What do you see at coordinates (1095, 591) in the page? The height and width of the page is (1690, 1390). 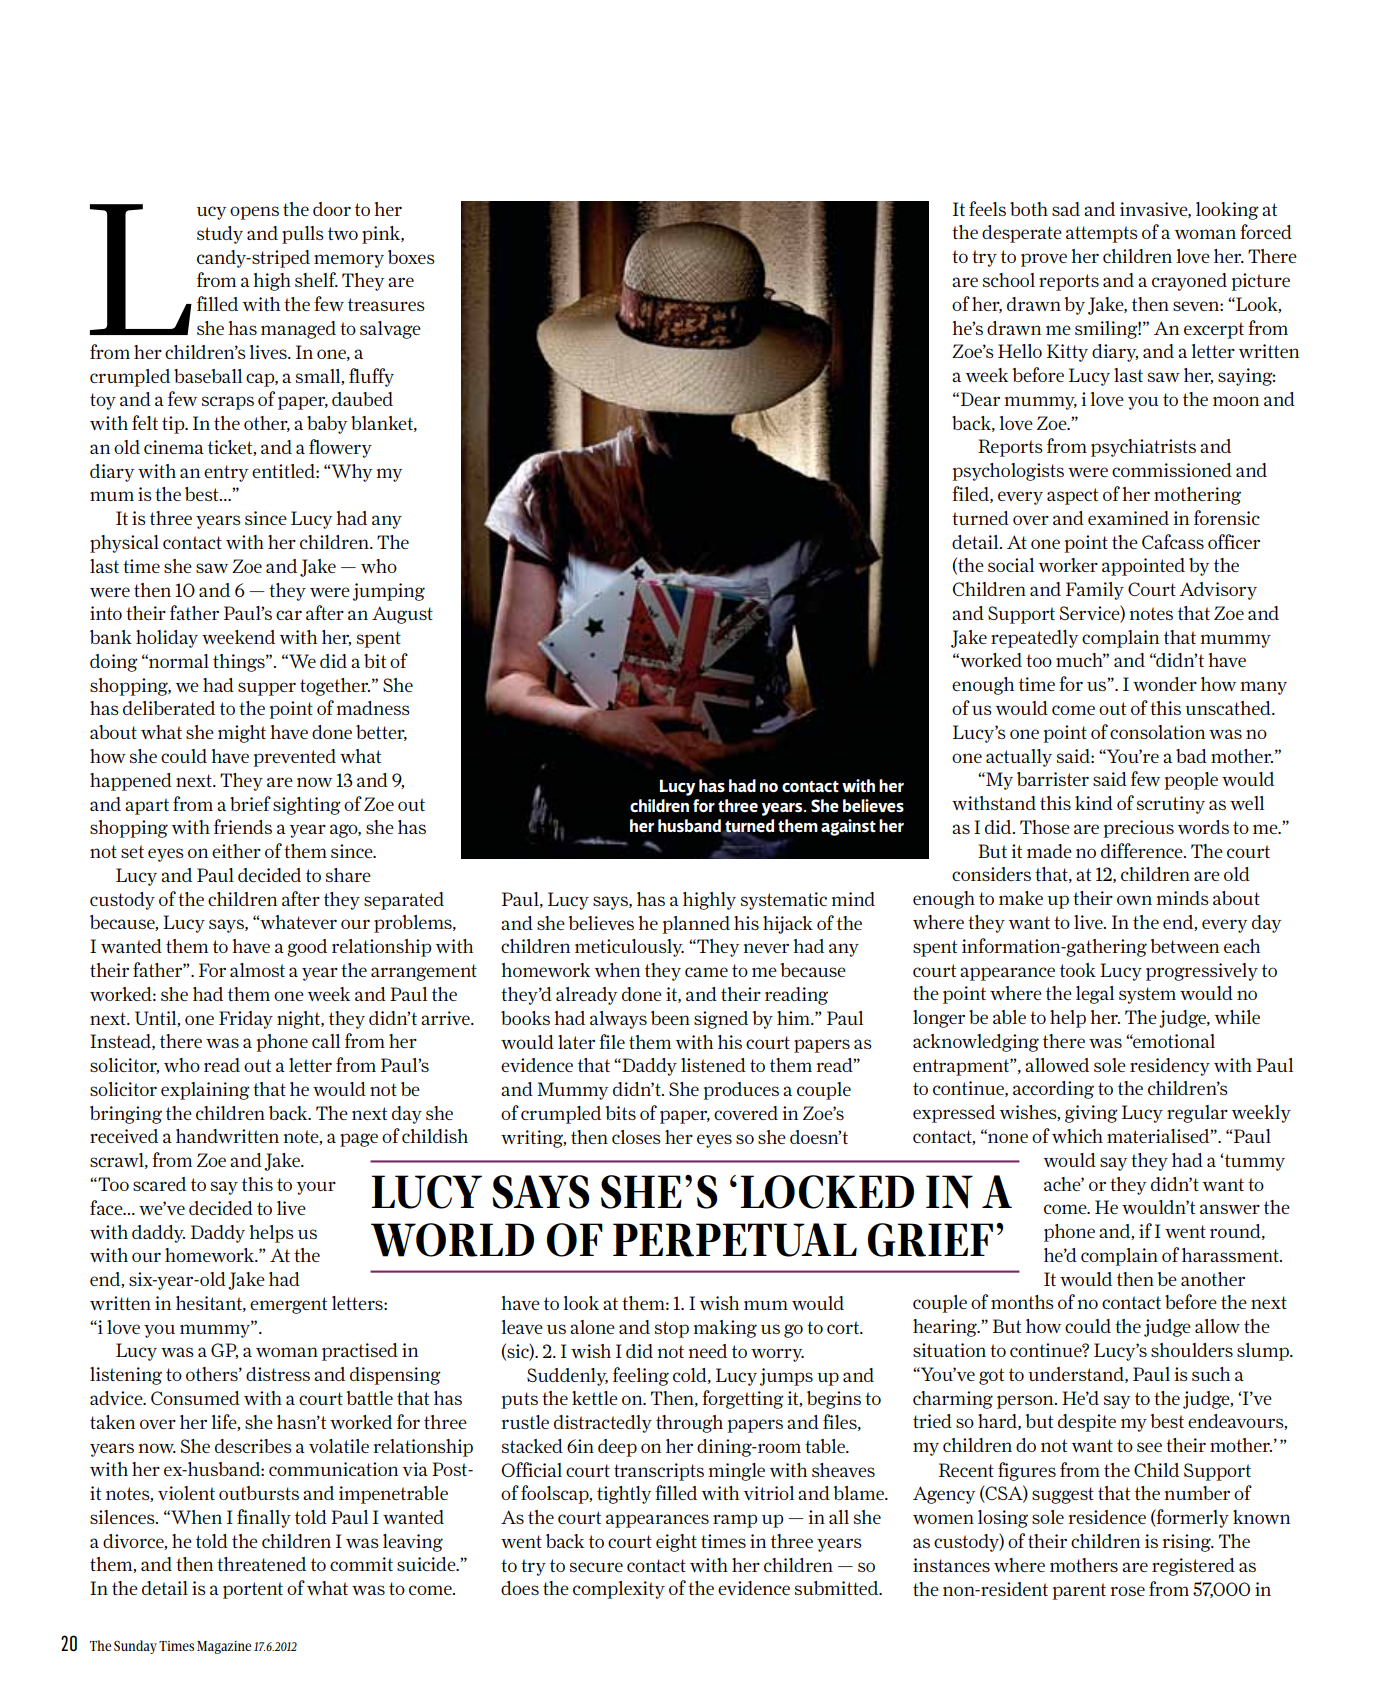 I see `Family` at bounding box center [1095, 591].
